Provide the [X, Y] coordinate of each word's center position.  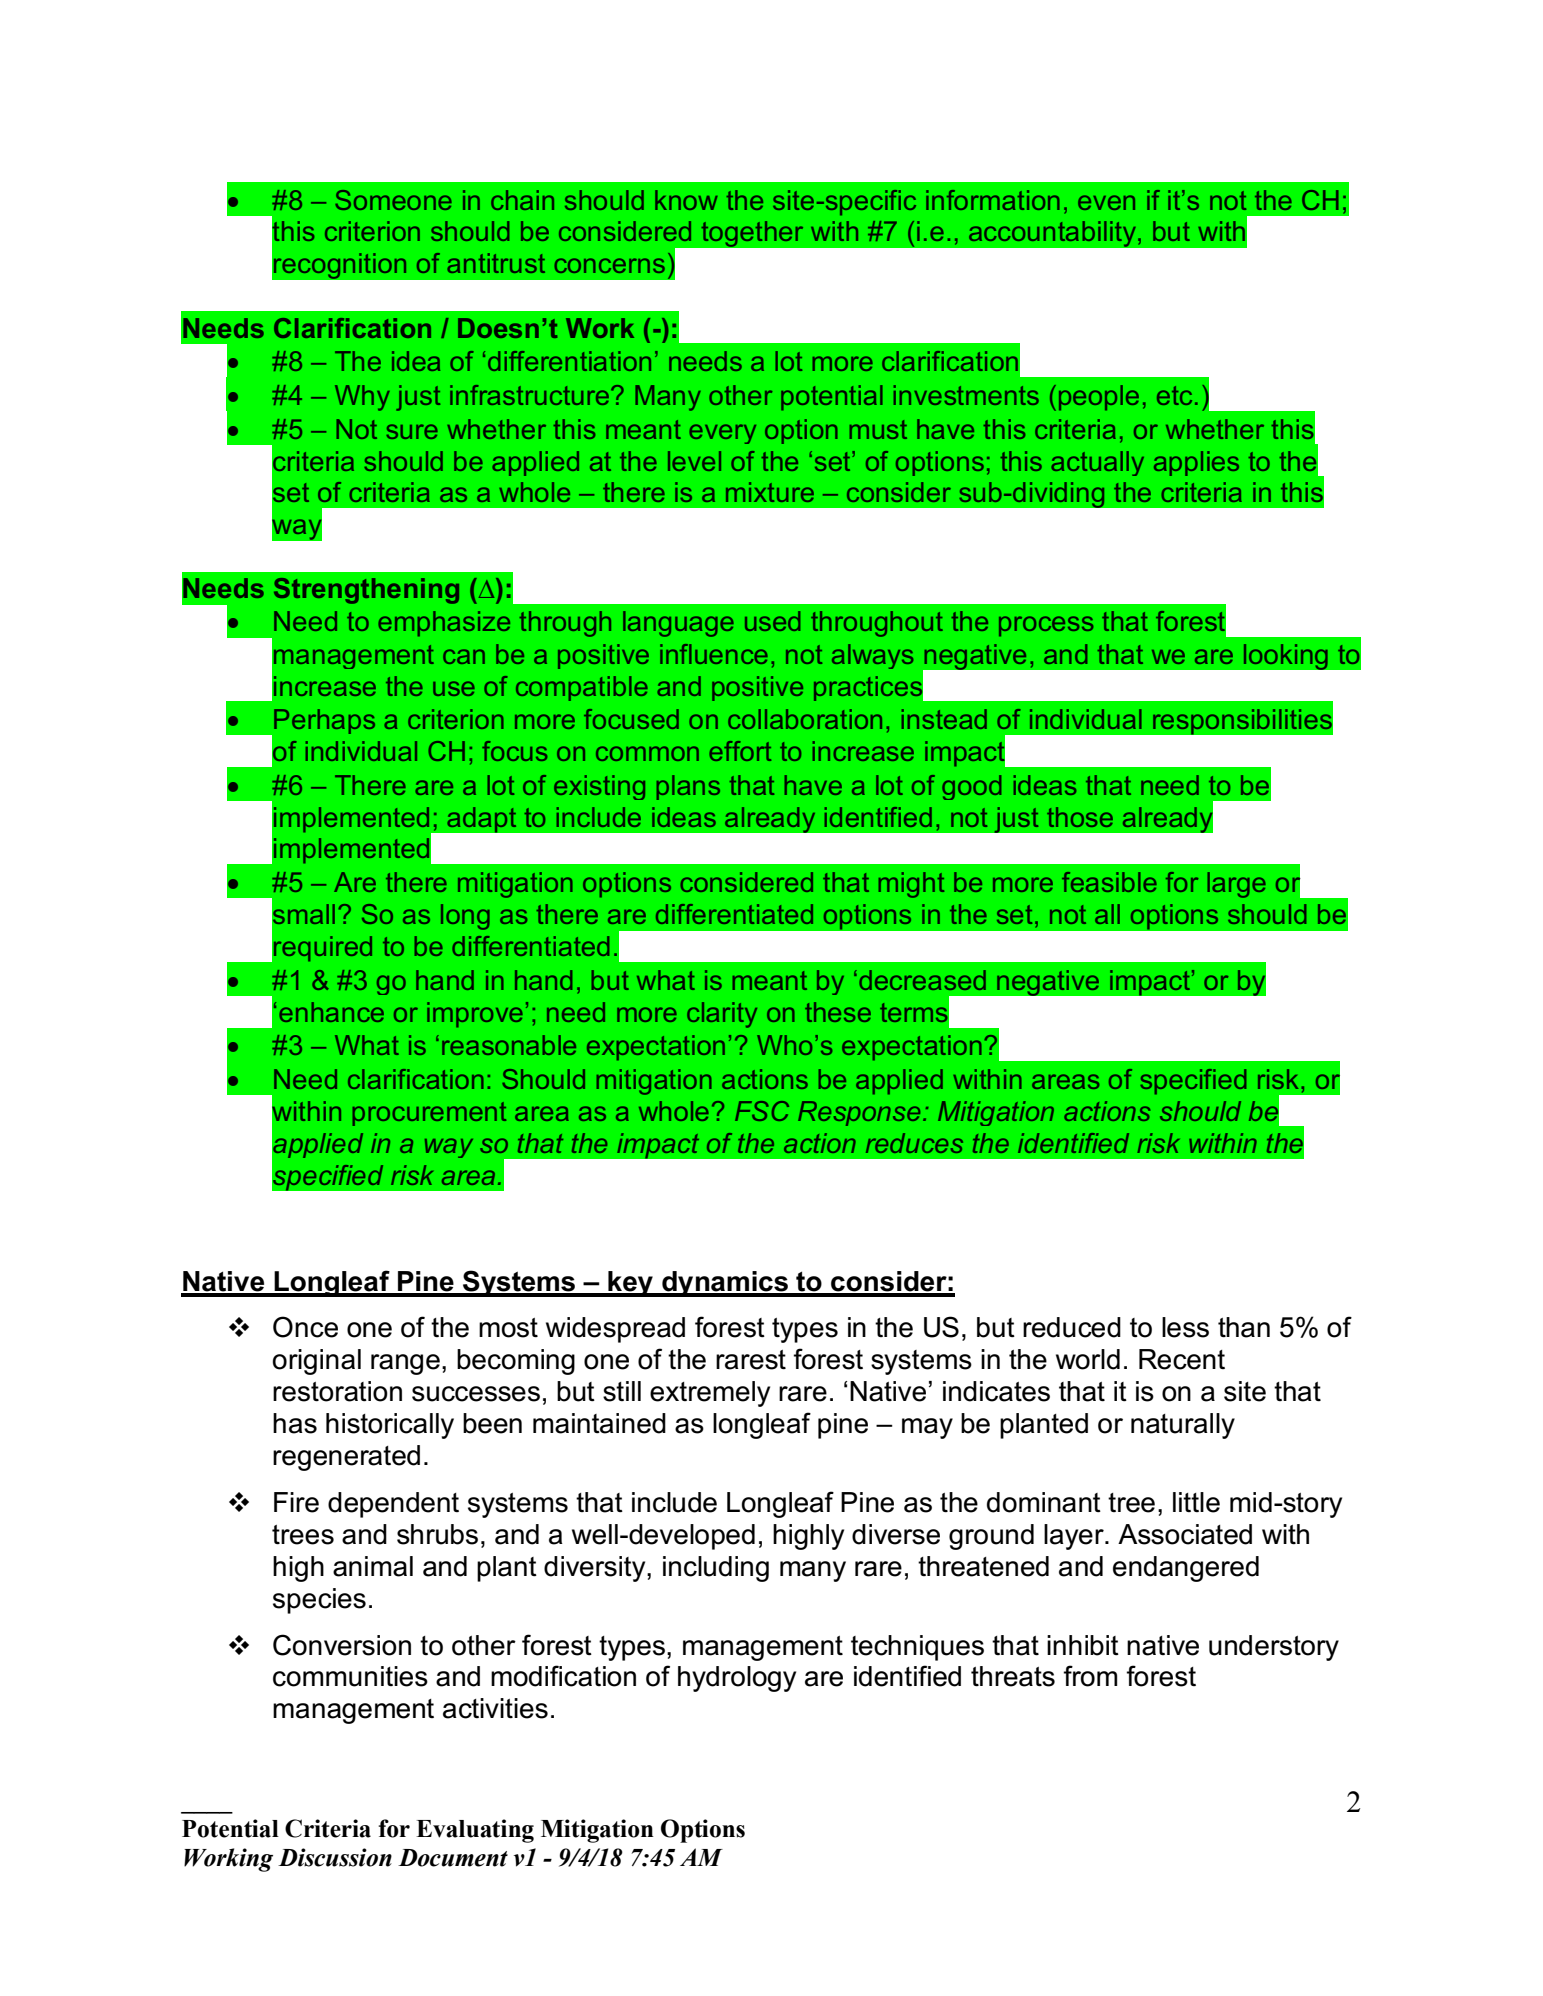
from [1090, 1676]
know [686, 200]
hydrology [737, 1679]
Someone [393, 200]
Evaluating [475, 1831]
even [1106, 202]
